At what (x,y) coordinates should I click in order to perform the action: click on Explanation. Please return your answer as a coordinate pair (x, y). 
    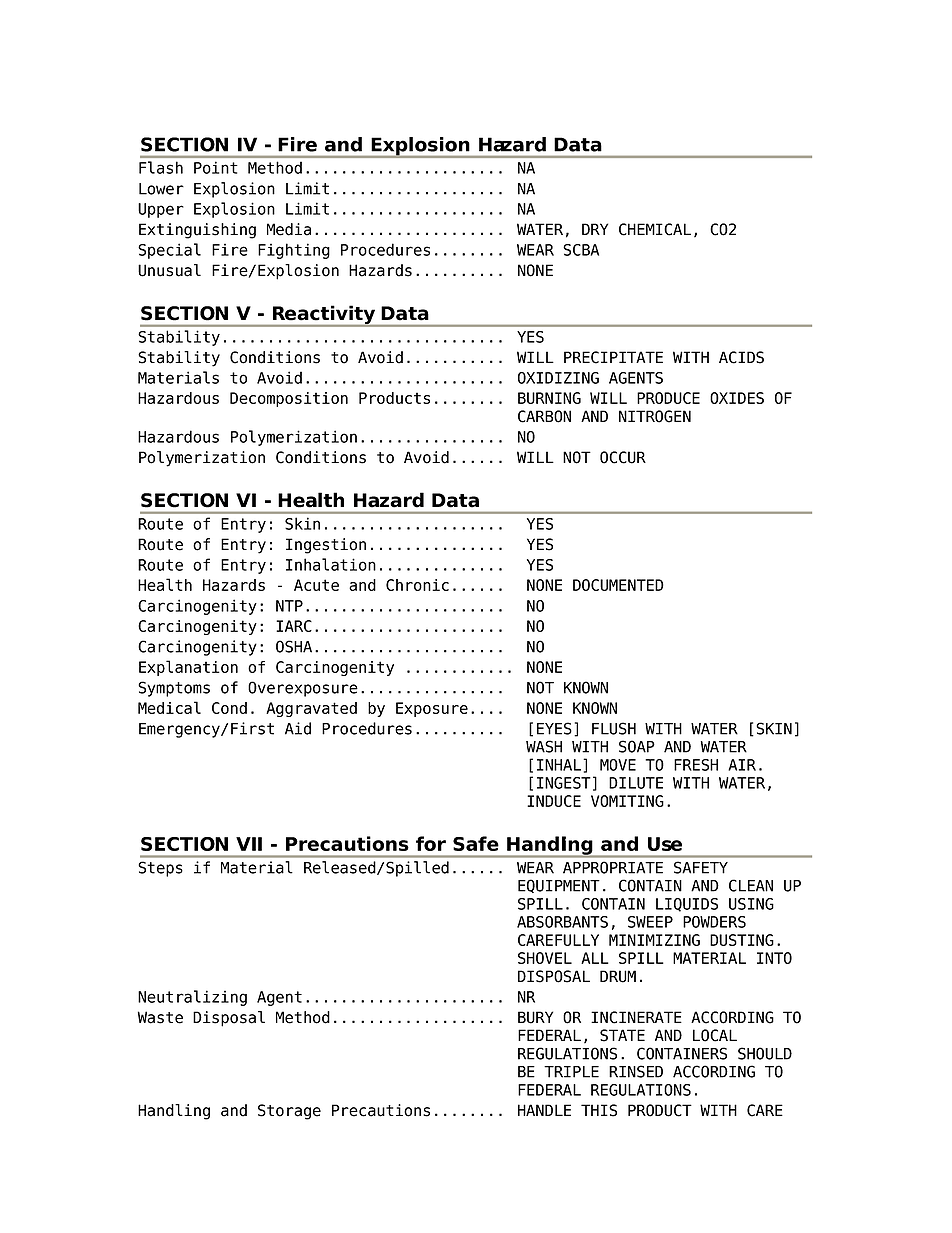
    Looking at the image, I should click on (188, 668).
